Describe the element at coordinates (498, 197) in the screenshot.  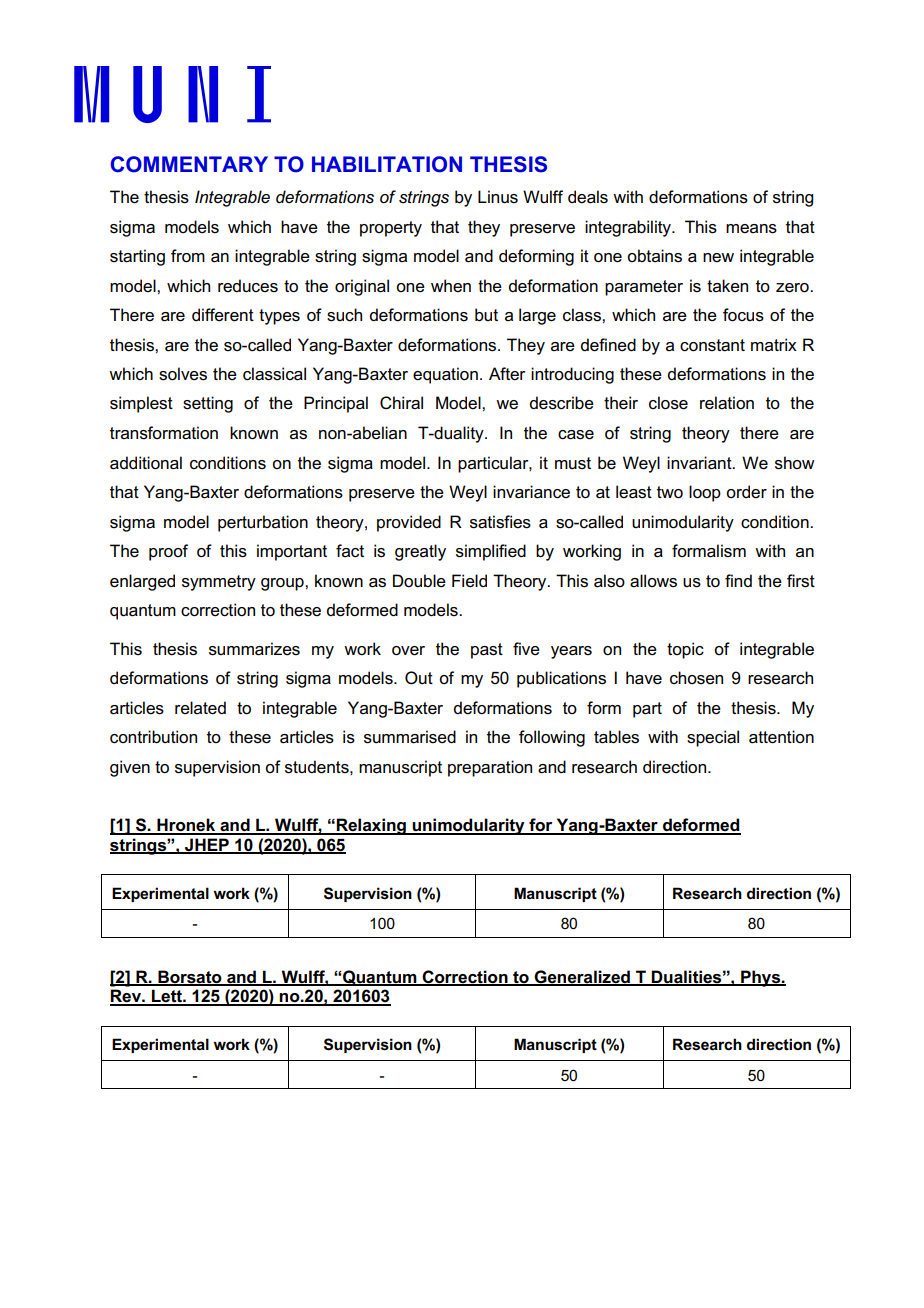
I see `Linus` at that location.
